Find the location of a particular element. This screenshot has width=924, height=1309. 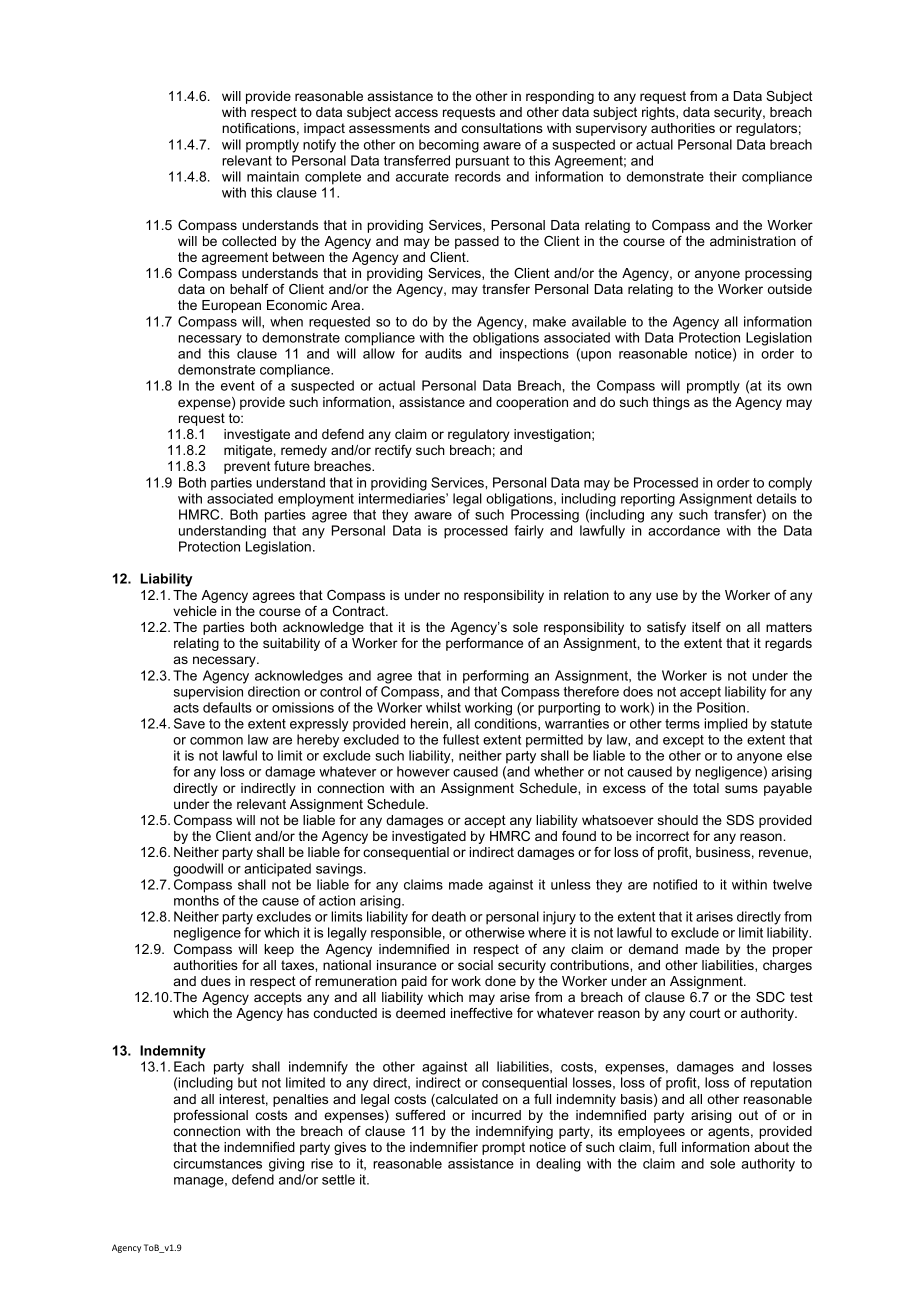

future is located at coordinates (292, 466).
